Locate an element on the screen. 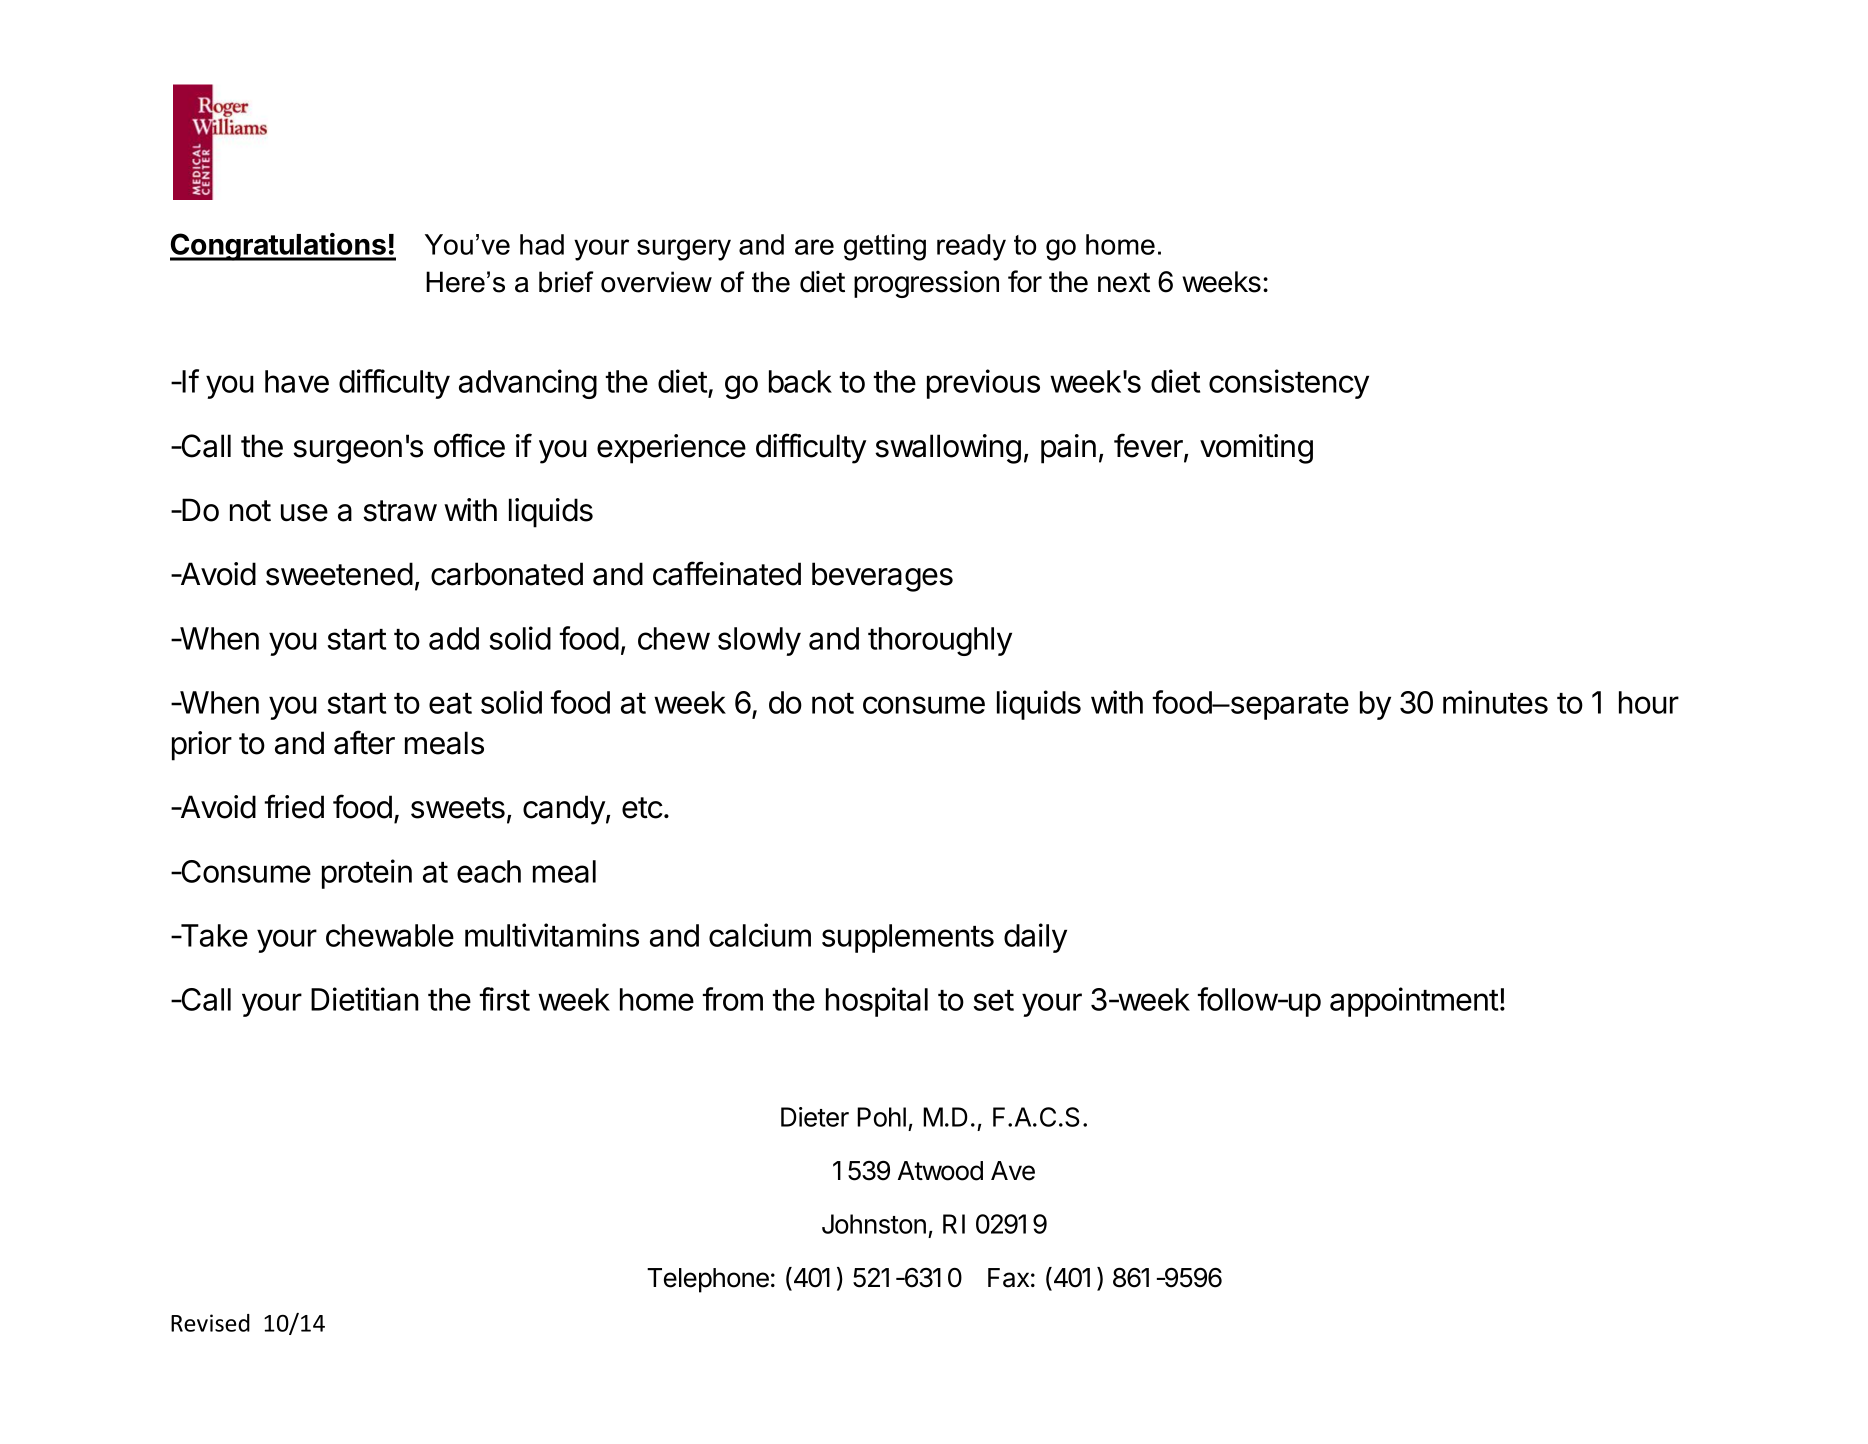 Image resolution: width=1868 pixels, height=1444 pixels. Congratulations is located at coordinates (279, 247).
